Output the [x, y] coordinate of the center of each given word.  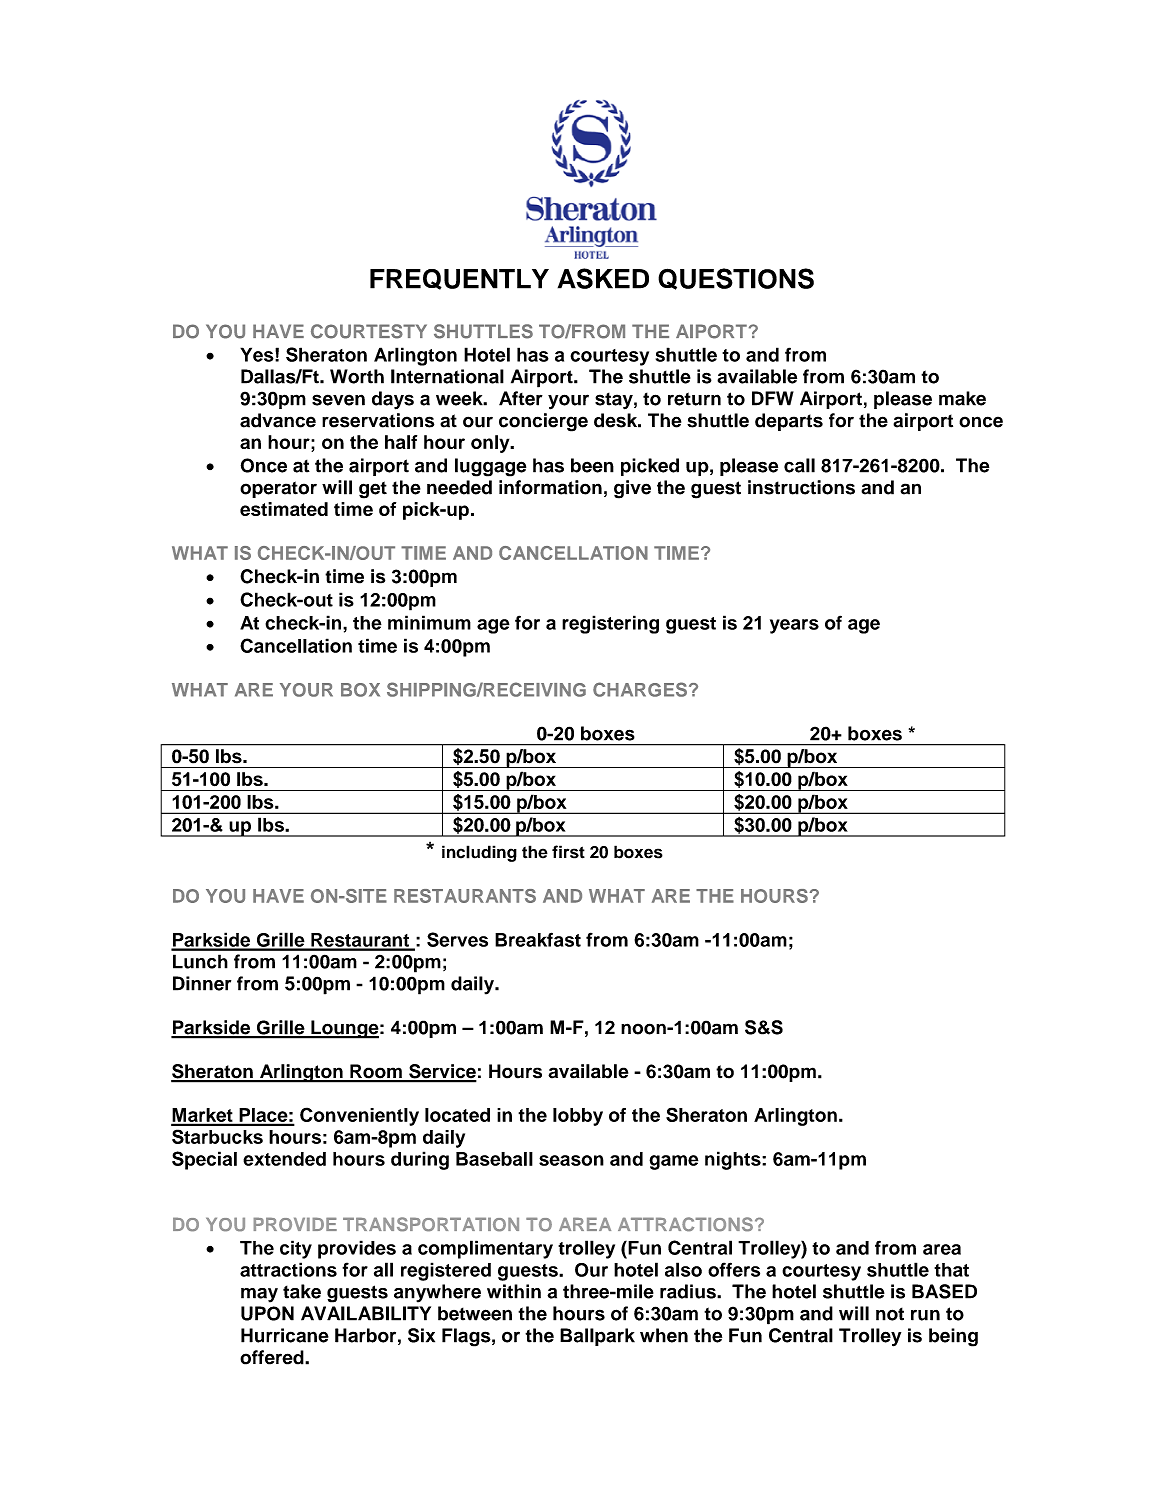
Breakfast [538, 939]
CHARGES [640, 689]
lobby [578, 1117]
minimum [429, 622]
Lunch [200, 961]
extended [284, 1159]
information [550, 487]
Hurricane [285, 1335]
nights [734, 1160]
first [568, 852]
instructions [801, 487]
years [794, 626]
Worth [357, 376]
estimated [284, 509]
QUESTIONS [736, 279]
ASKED [603, 278]
